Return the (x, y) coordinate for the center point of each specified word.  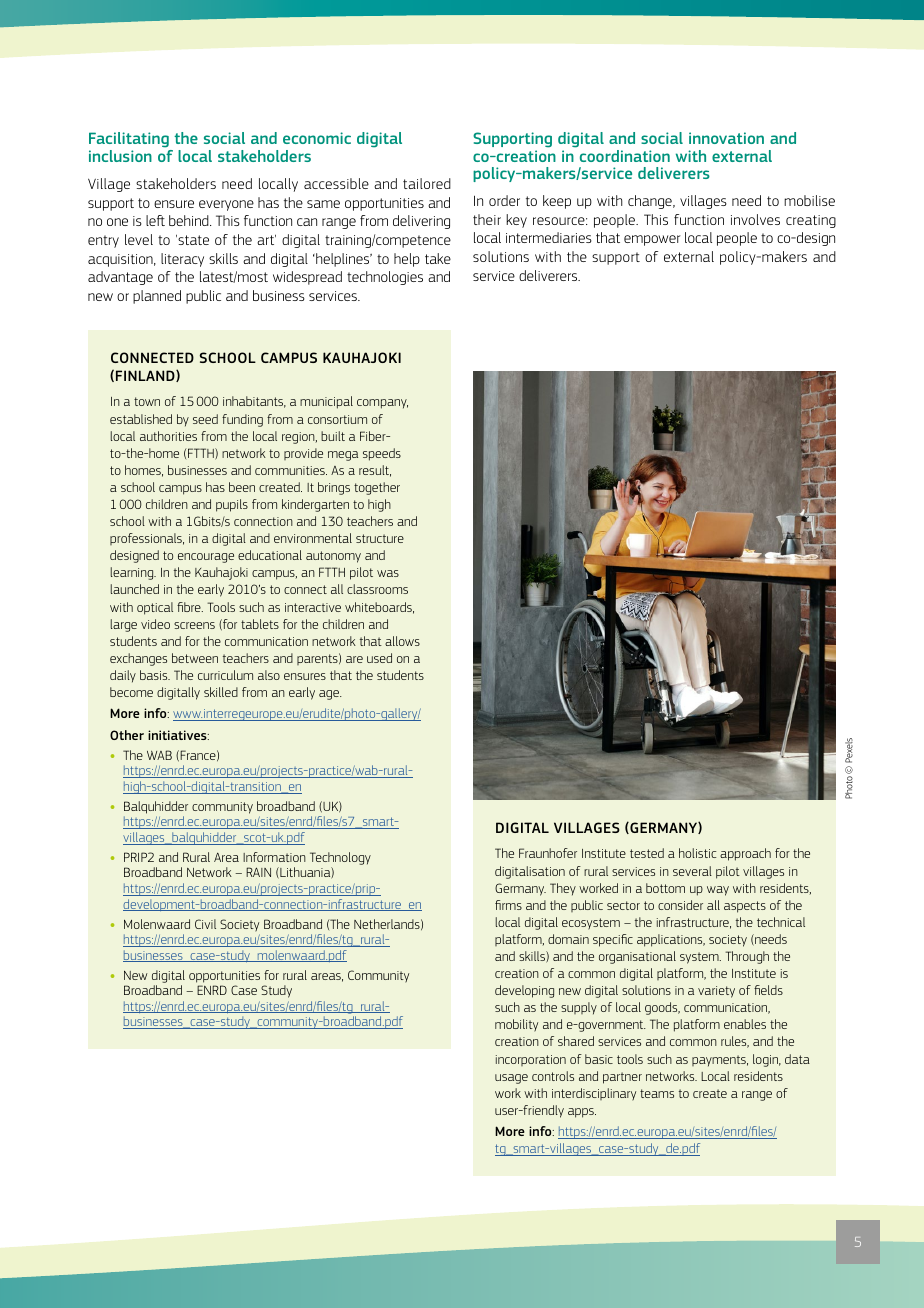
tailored (427, 183)
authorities (168, 436)
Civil (205, 924)
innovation (726, 138)
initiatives (178, 735)
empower (652, 240)
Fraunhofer (548, 853)
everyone (226, 205)
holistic (697, 853)
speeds (382, 454)
